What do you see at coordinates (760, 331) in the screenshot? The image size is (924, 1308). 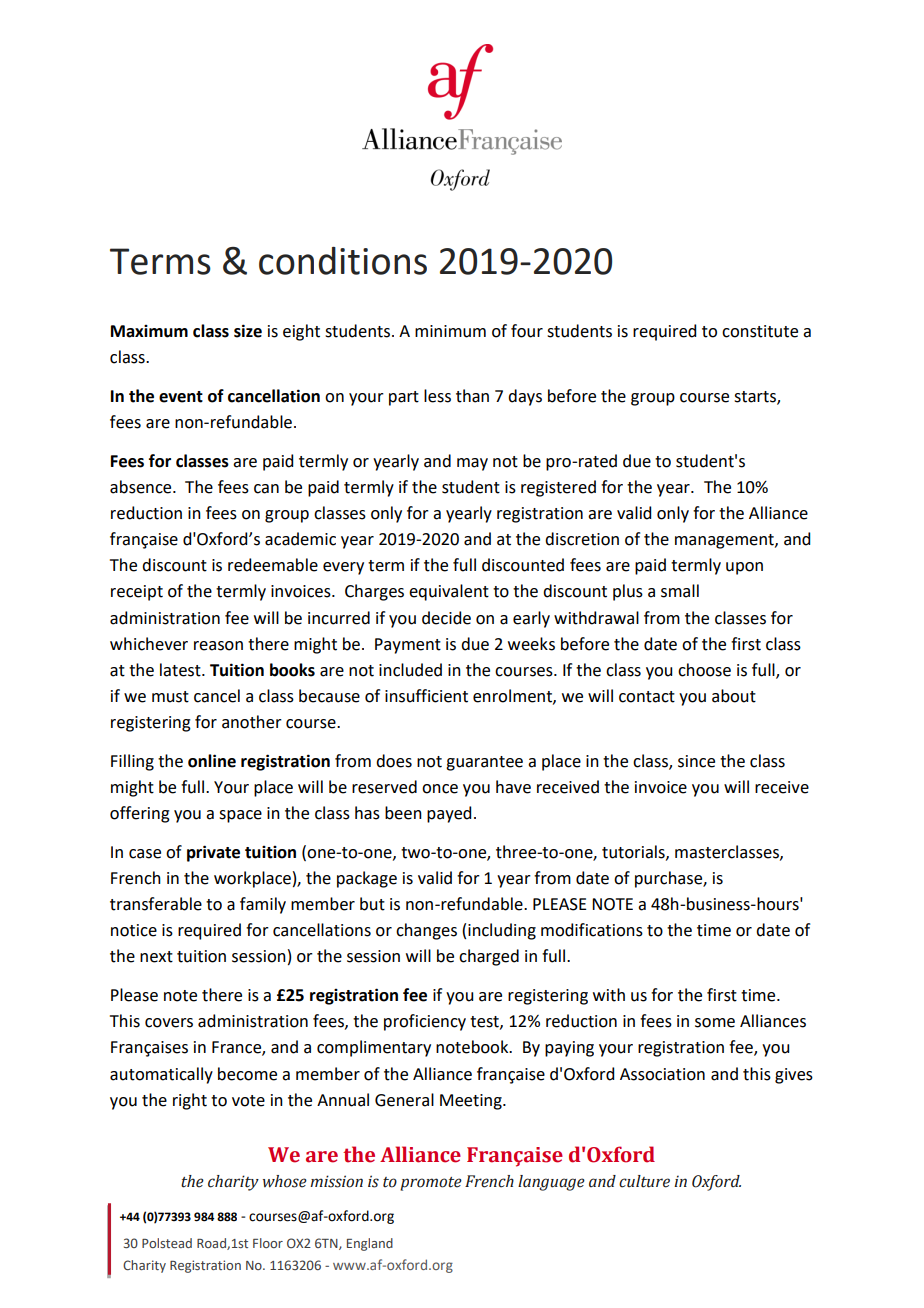 I see `constitute` at bounding box center [760, 331].
